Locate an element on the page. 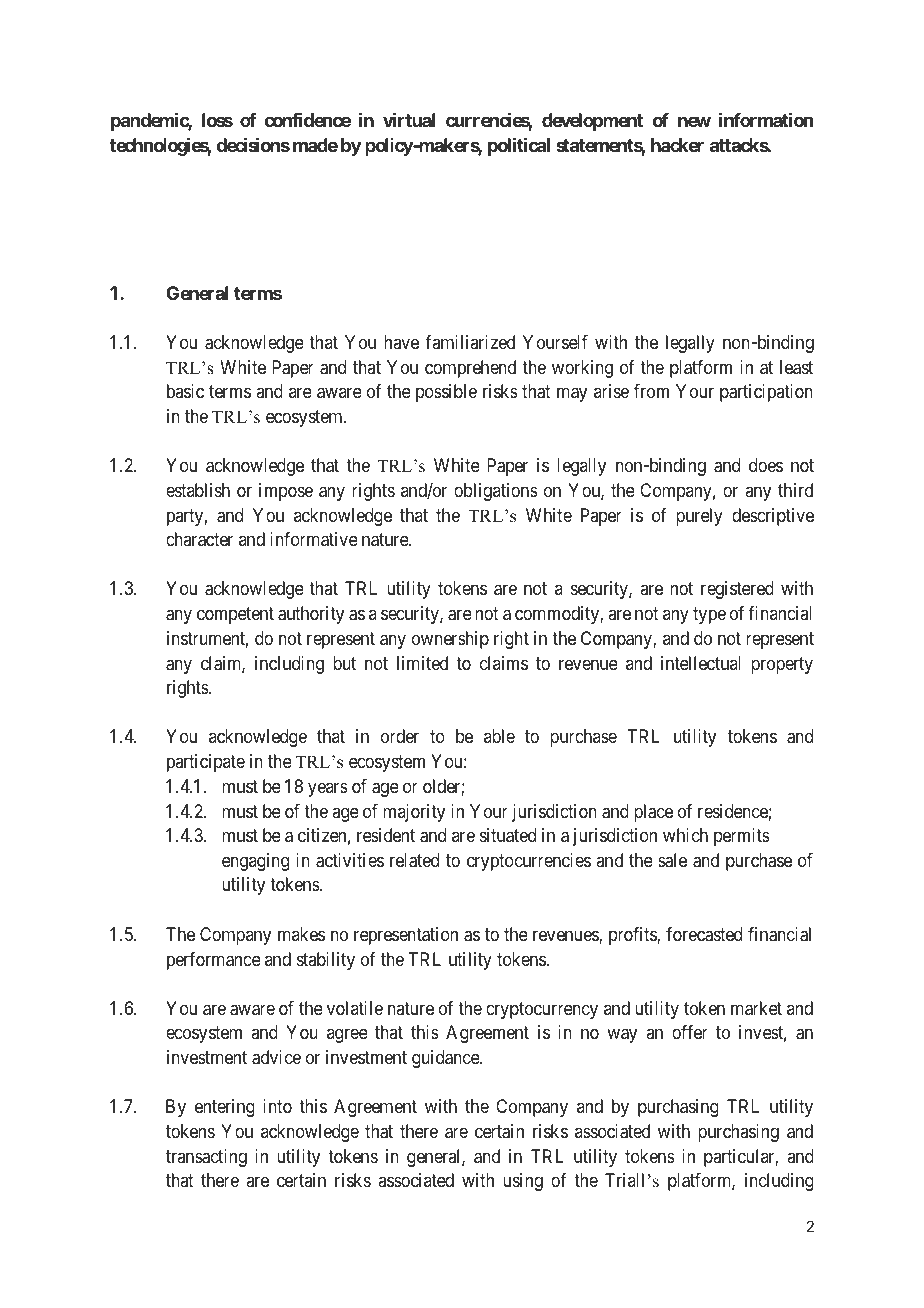  competent is located at coordinates (235, 616).
